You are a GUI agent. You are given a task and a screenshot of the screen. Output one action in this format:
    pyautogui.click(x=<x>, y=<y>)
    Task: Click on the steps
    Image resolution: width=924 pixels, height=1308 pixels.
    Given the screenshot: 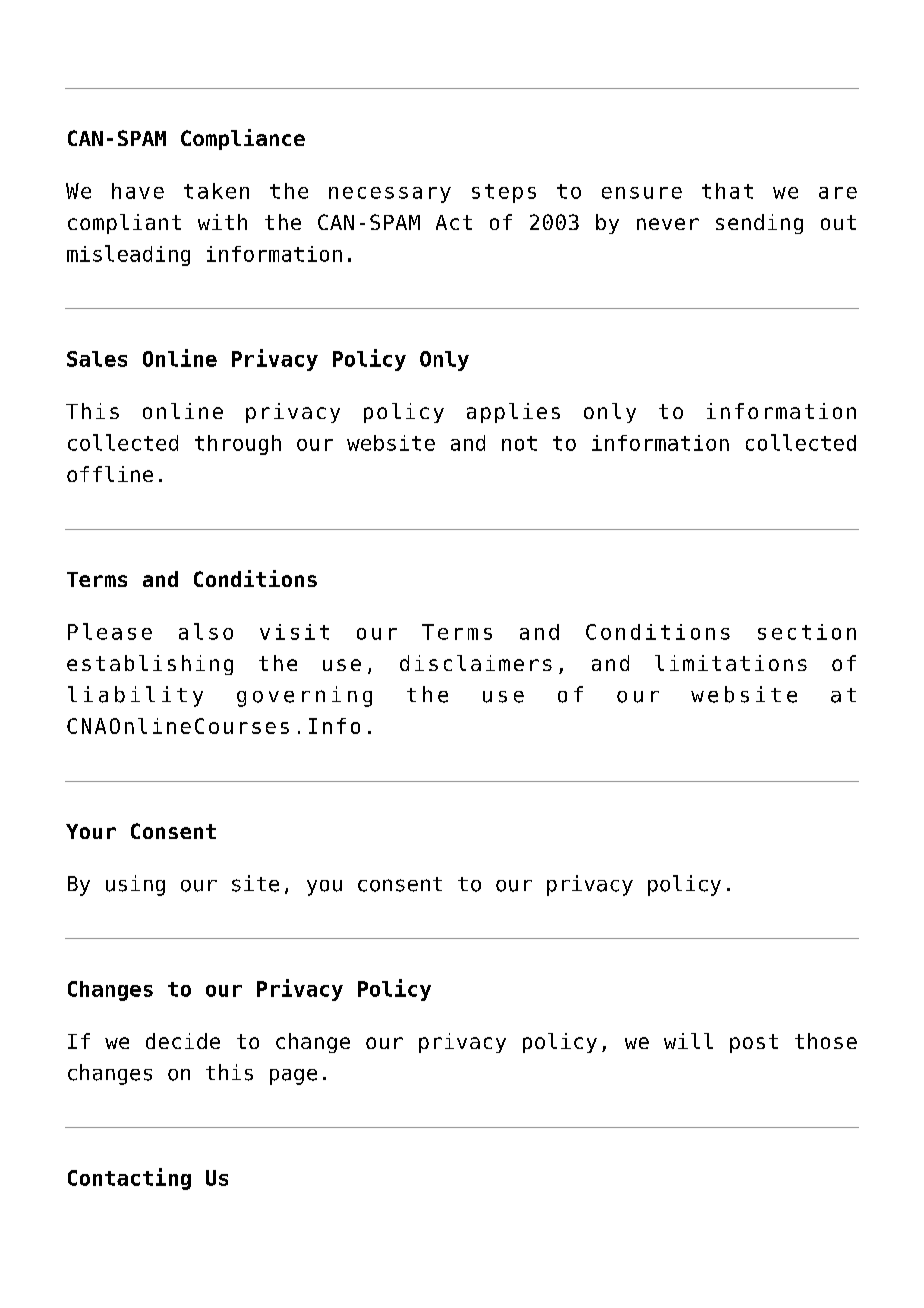 What is the action you would take?
    pyautogui.click(x=504, y=193)
